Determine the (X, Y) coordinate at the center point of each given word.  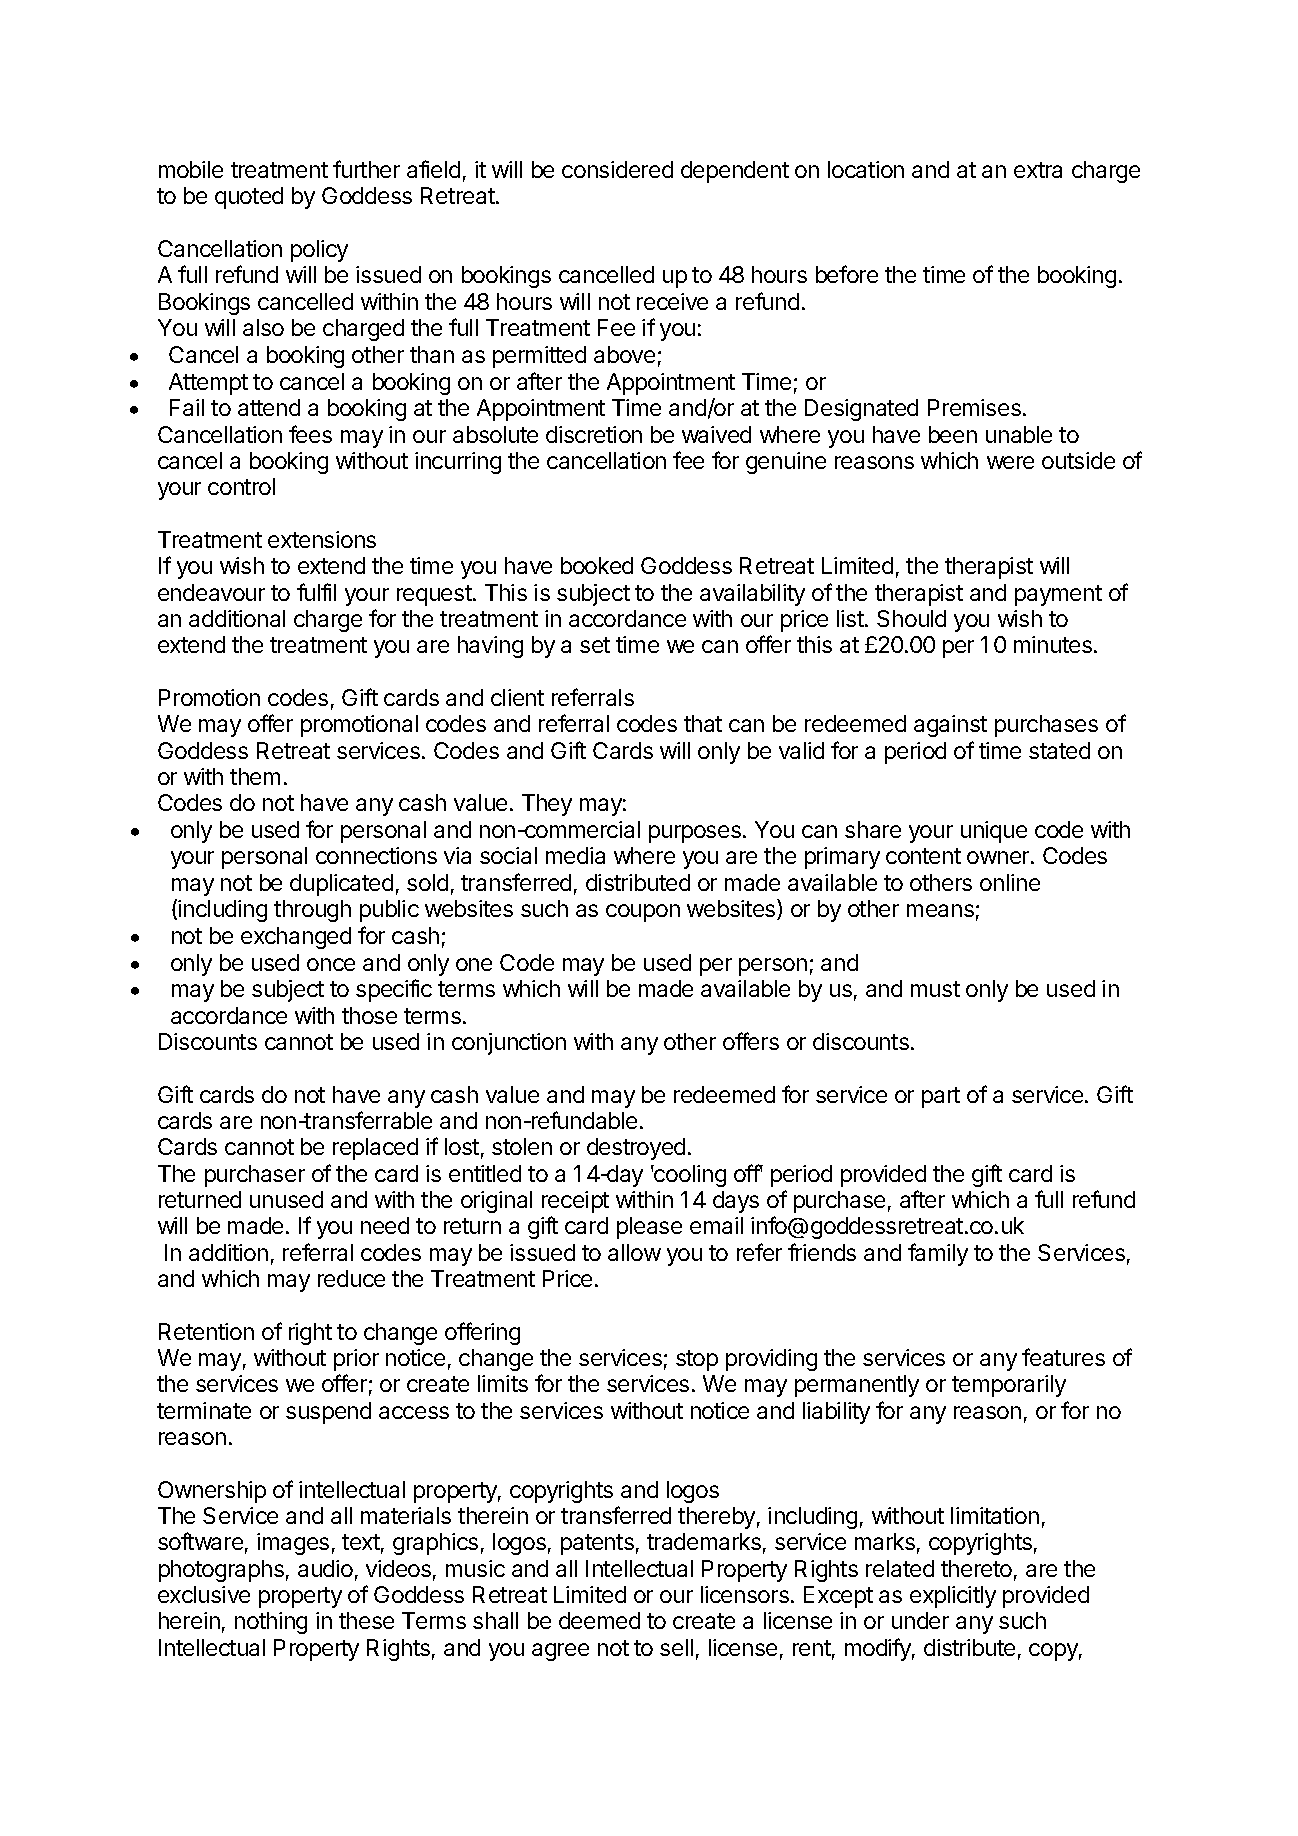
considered (617, 169)
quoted (249, 198)
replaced (375, 1149)
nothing (271, 1623)
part (941, 1097)
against (950, 726)
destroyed (636, 1149)
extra (1038, 170)
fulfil (316, 592)
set (595, 645)
